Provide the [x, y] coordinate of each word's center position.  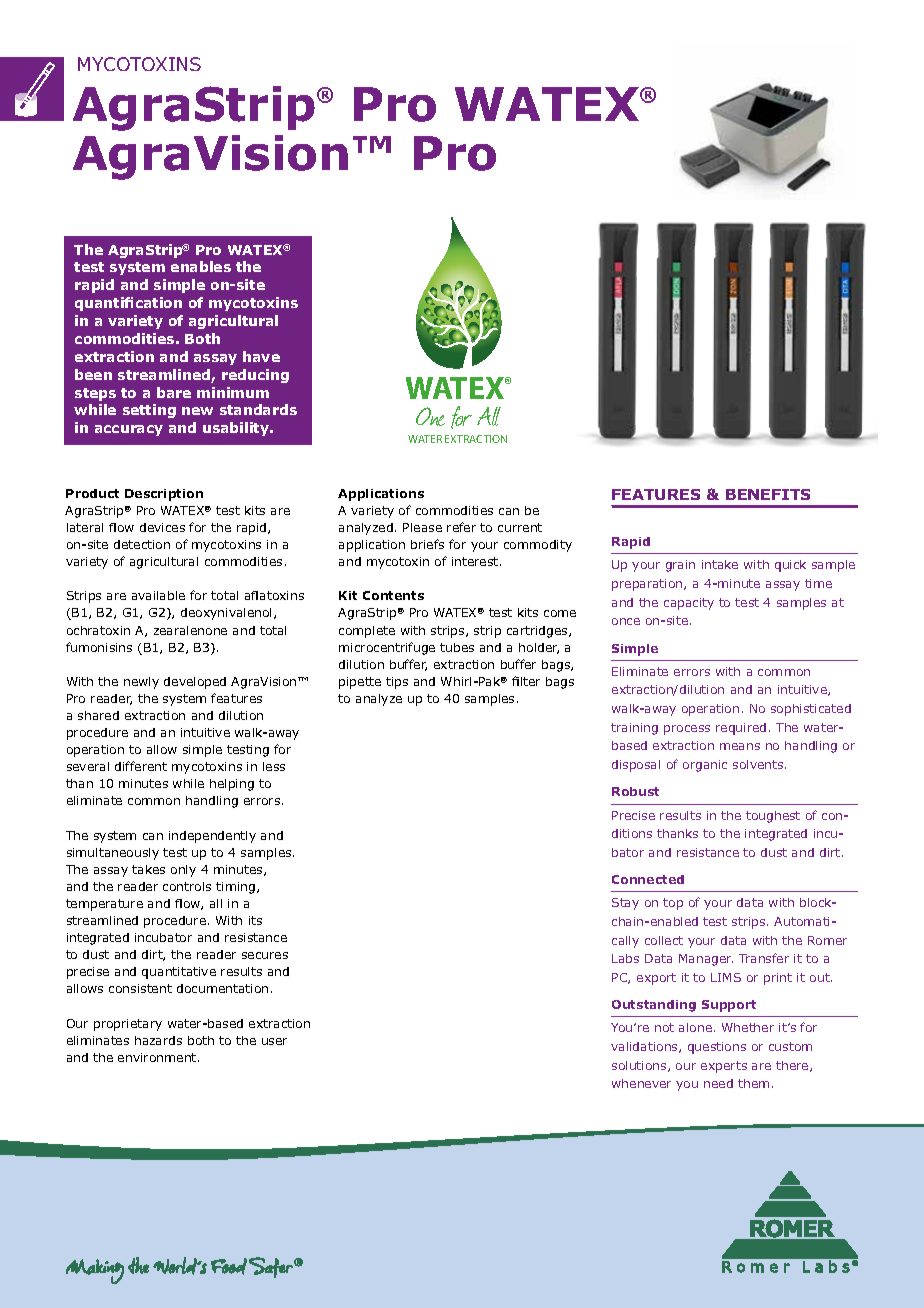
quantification [128, 304]
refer [461, 527]
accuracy [129, 430]
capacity [689, 604]
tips [397, 683]
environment [158, 1057]
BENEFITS [768, 494]
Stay [625, 904]
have [261, 356]
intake [720, 564]
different [141, 766]
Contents [393, 595]
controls [187, 886]
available [158, 595]
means [740, 746]
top [673, 904]
